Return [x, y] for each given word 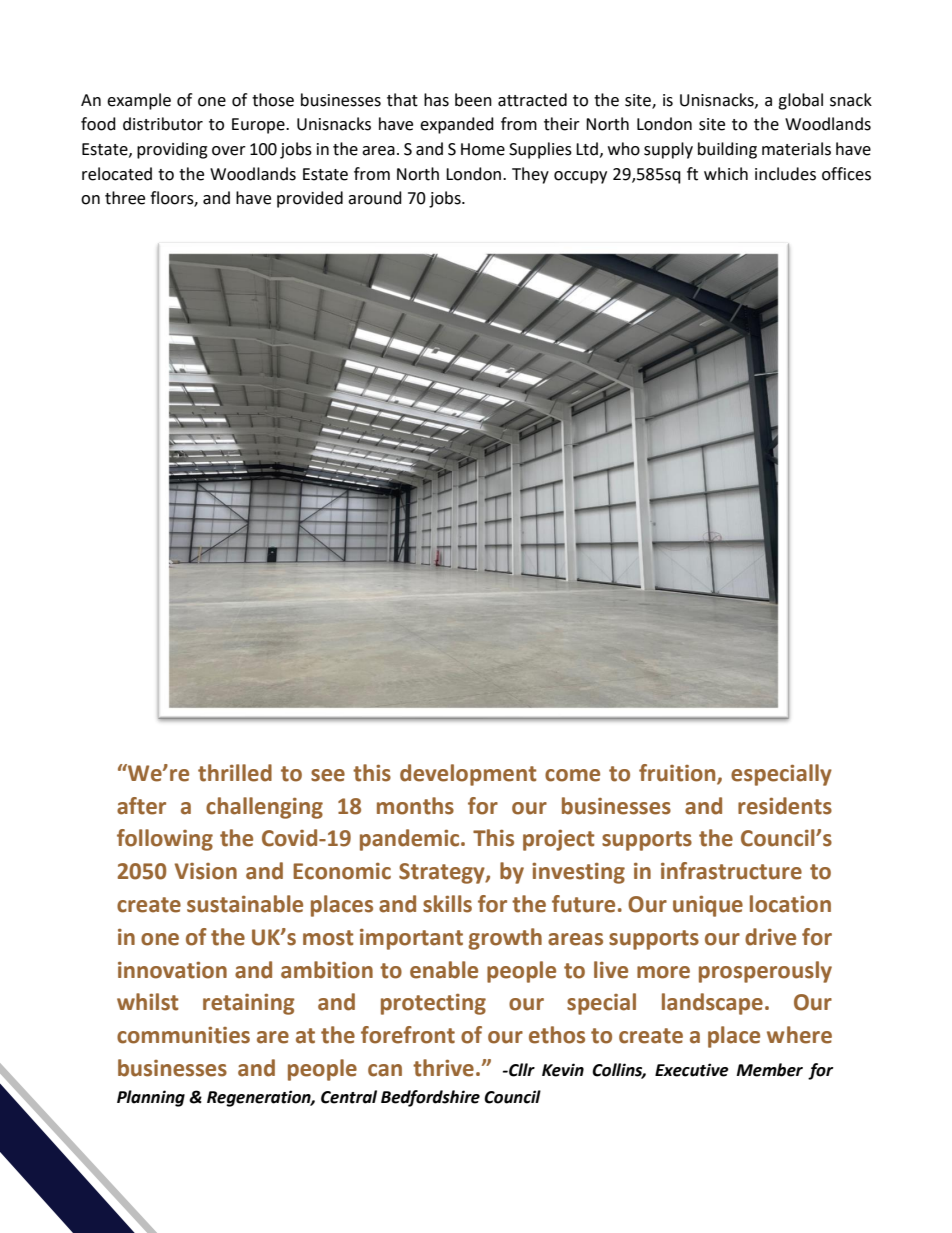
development [468, 775]
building [727, 150]
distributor [163, 124]
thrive [443, 1068]
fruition [678, 774]
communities [183, 1035]
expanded [457, 125]
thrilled [235, 773]
